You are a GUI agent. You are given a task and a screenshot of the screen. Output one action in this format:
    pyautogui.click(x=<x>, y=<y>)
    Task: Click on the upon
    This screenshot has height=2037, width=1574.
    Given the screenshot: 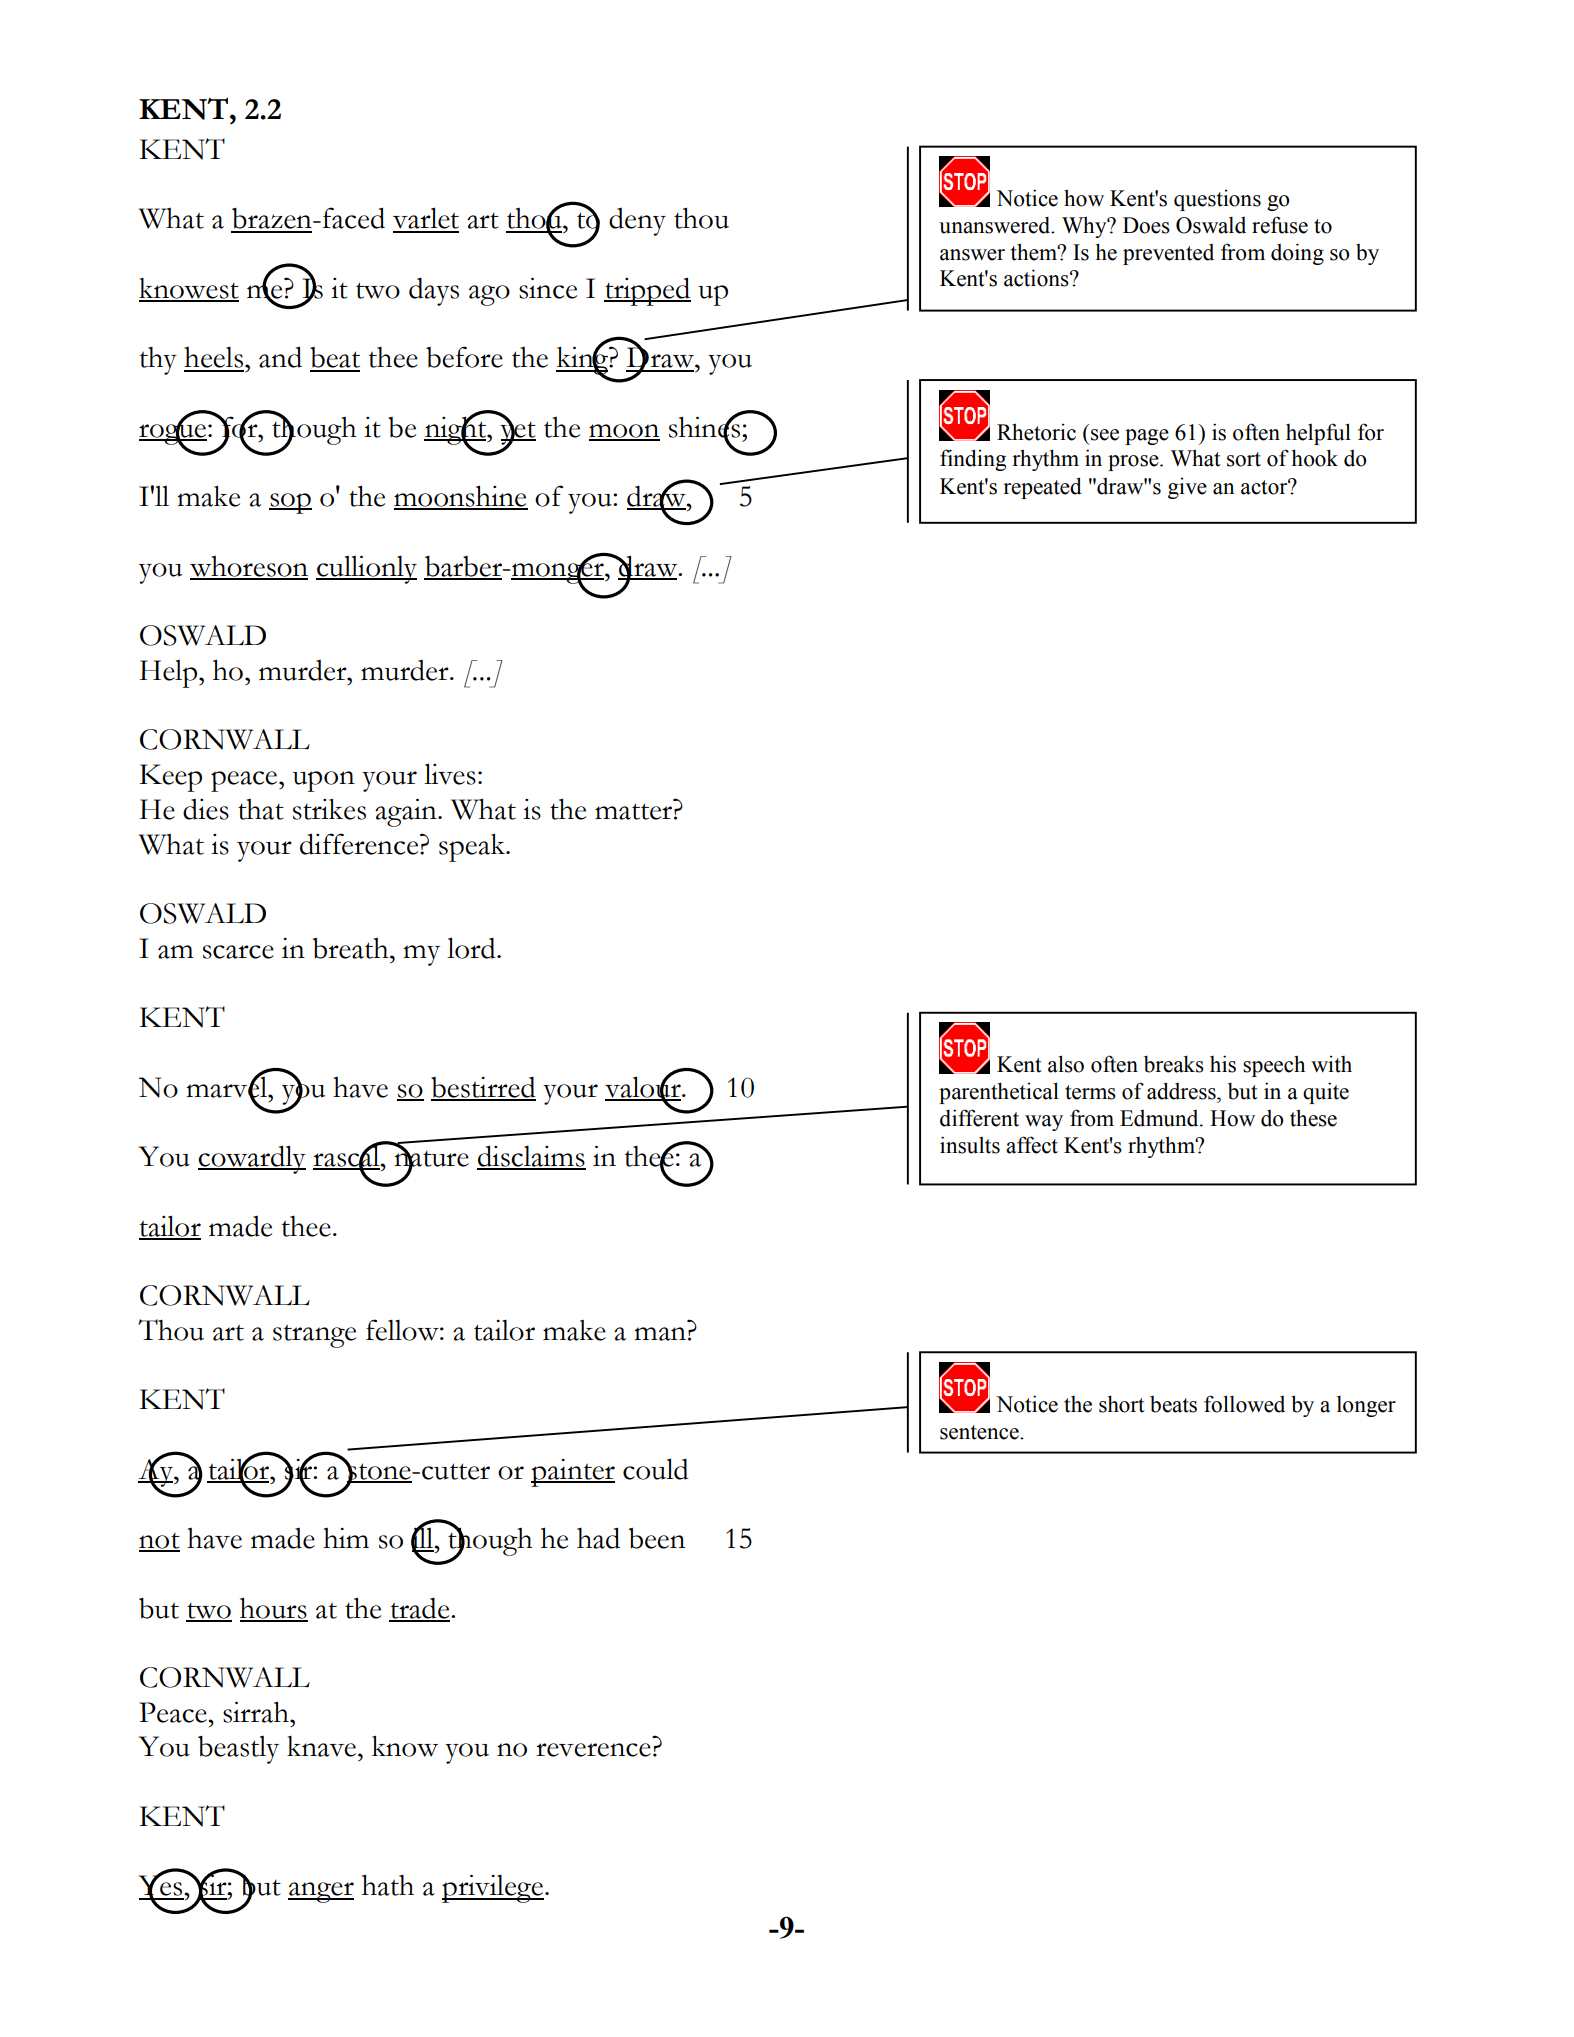 What is the action you would take?
    pyautogui.click(x=324, y=781)
